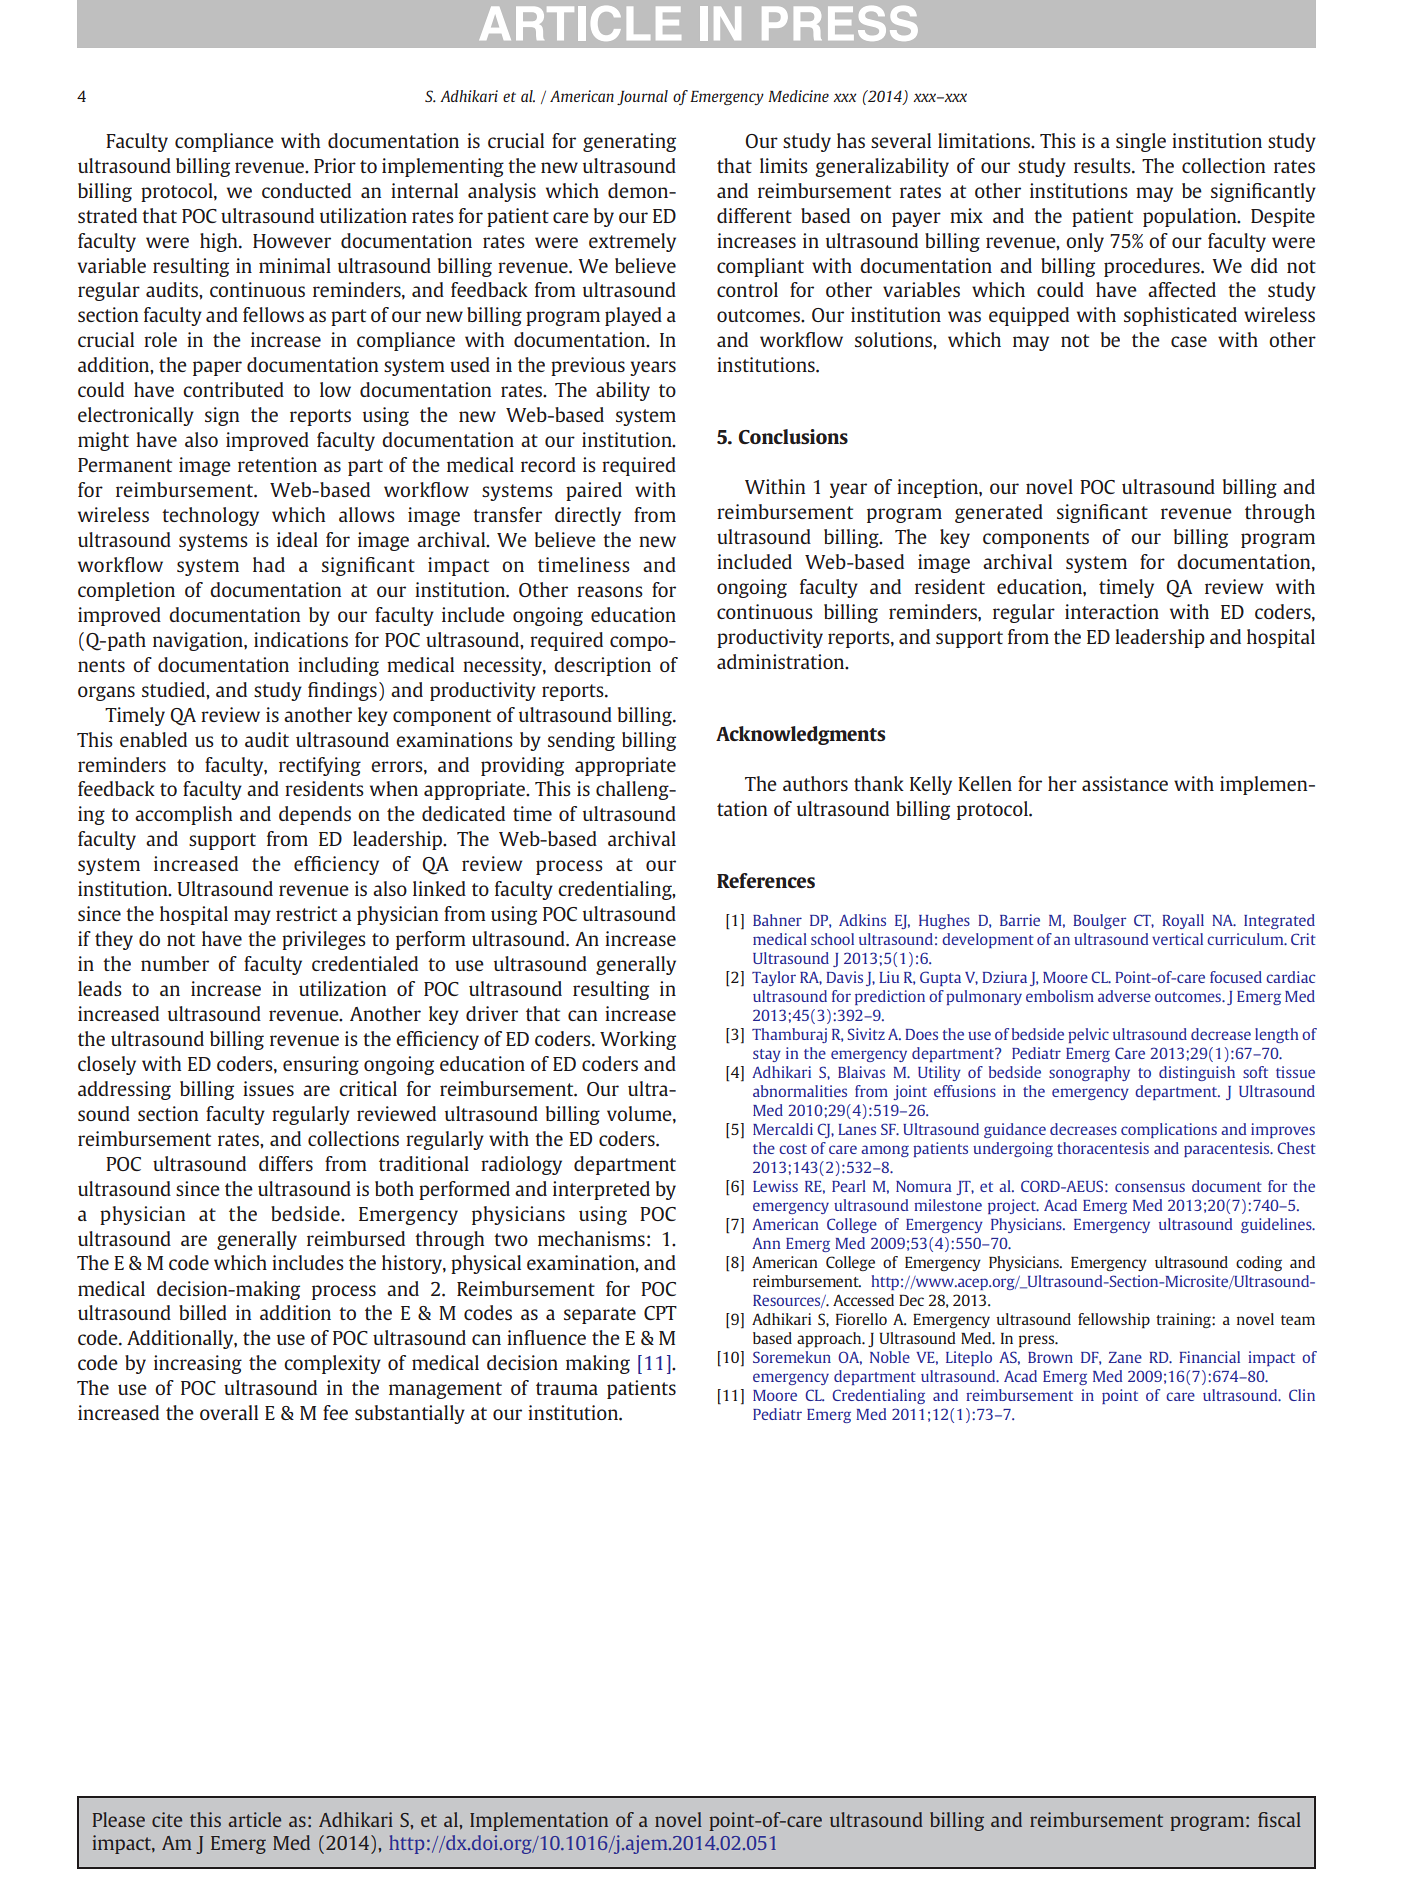 The width and height of the image is (1417, 1889). What do you see at coordinates (1141, 142) in the image?
I see `single` at bounding box center [1141, 142].
